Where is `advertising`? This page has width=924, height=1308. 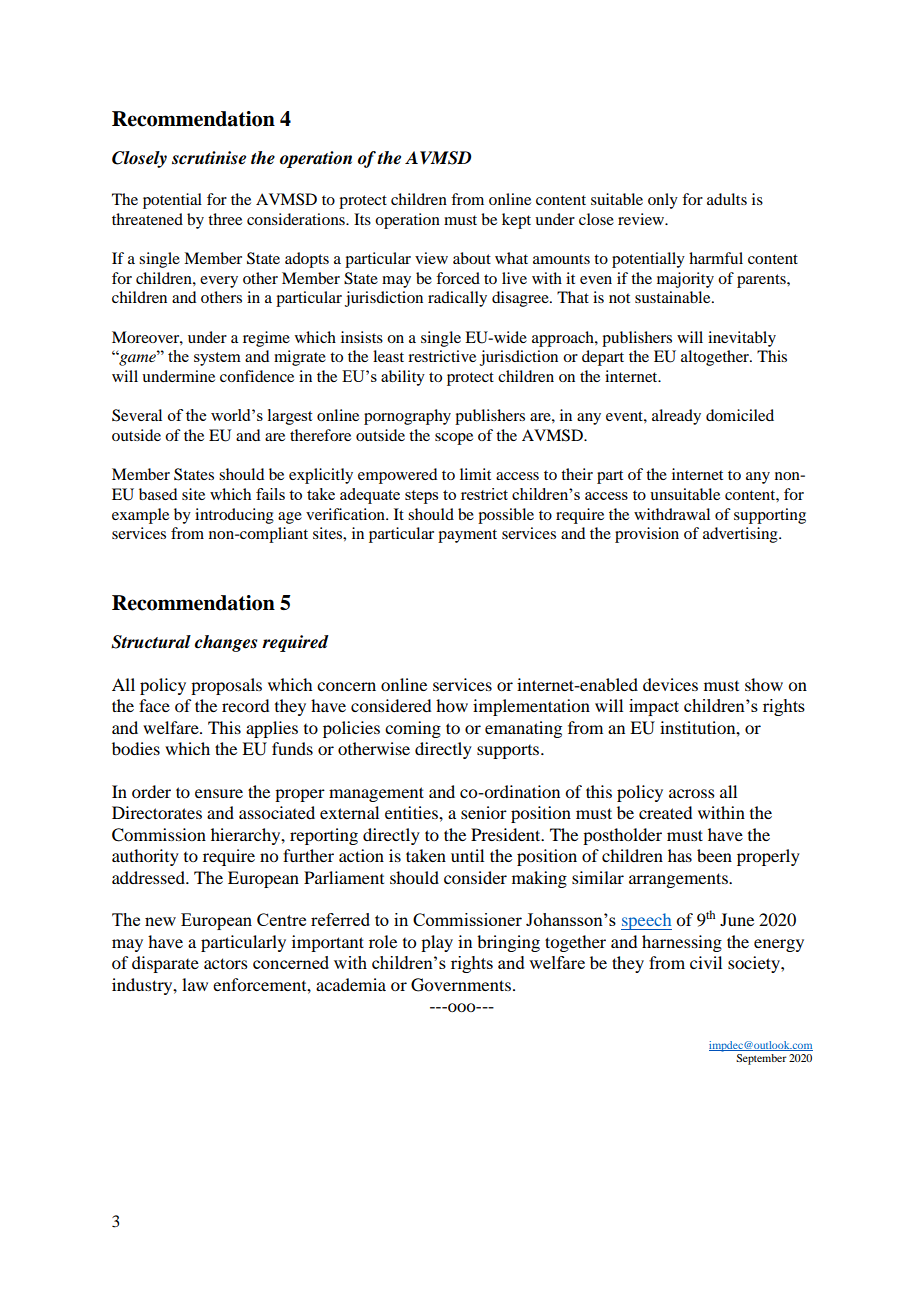
advertising is located at coordinates (741, 535).
